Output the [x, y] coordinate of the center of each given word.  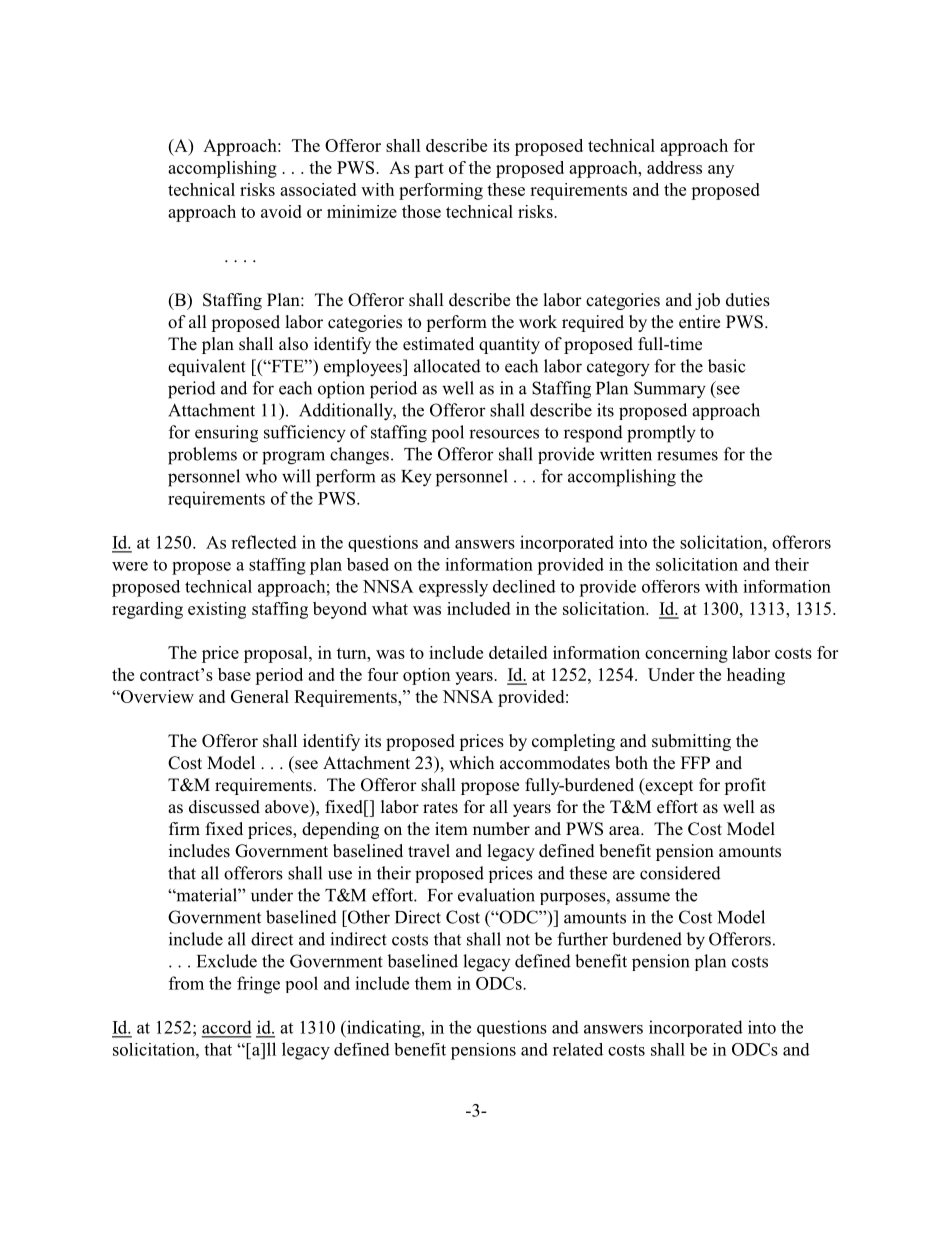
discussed [224, 807]
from [186, 983]
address [674, 167]
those [421, 211]
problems [202, 456]
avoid [281, 211]
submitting [691, 742]
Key [416, 478]
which [471, 763]
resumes [687, 456]
